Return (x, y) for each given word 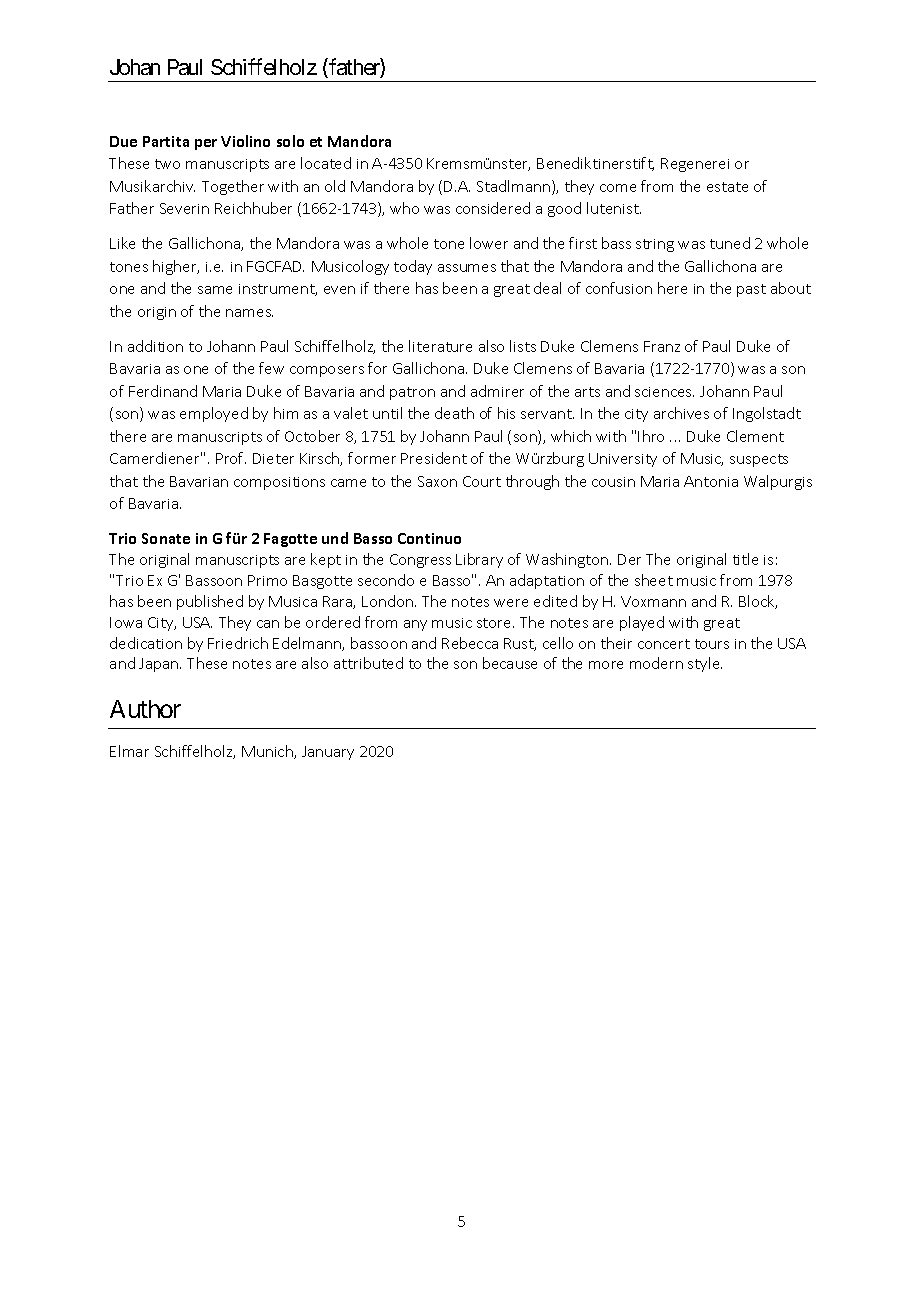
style (705, 664)
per (206, 144)
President (434, 458)
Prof (231, 458)
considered (493, 208)
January (328, 753)
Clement (755, 436)
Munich (268, 752)
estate (727, 187)
